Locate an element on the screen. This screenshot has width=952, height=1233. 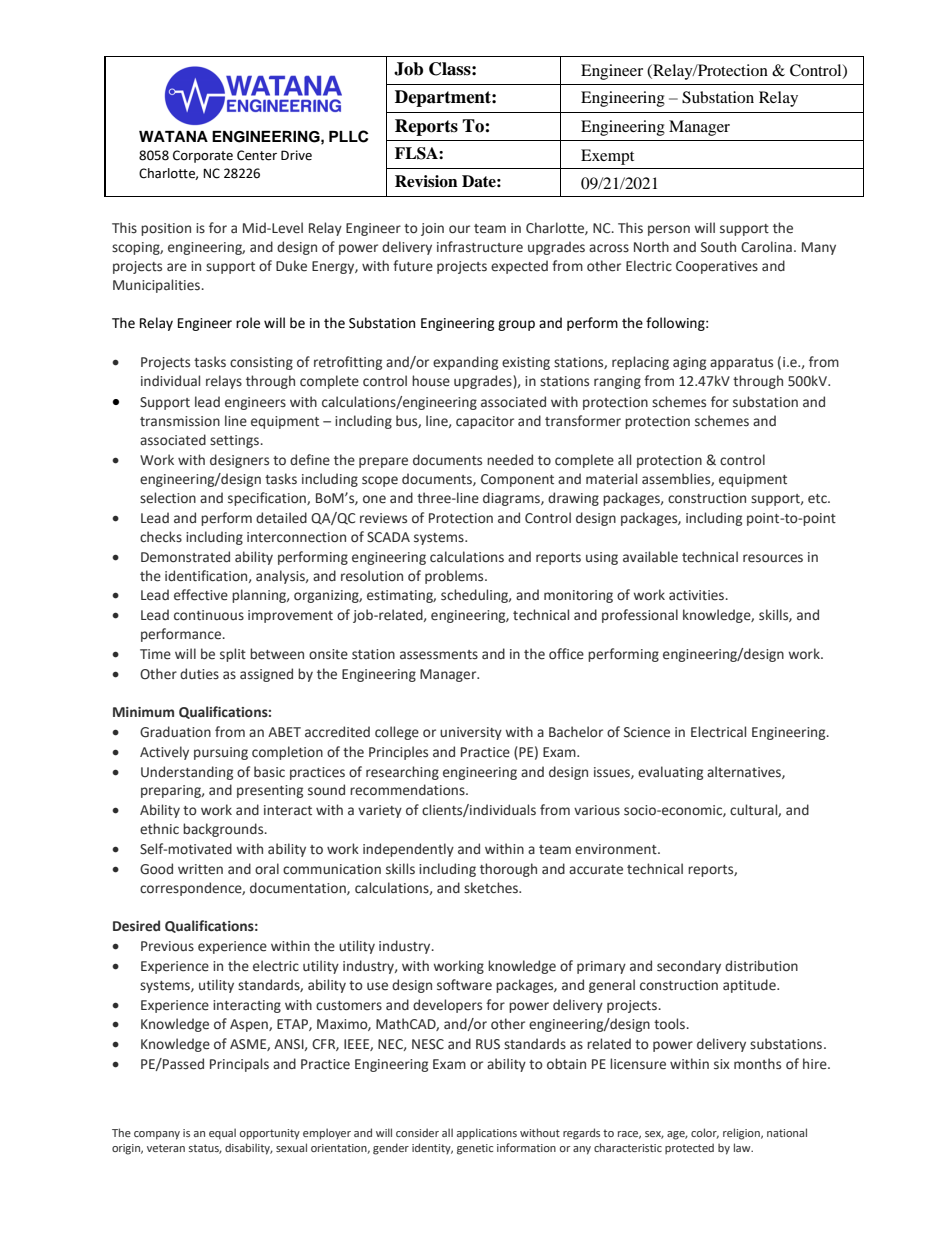
Corporate is located at coordinates (203, 156).
